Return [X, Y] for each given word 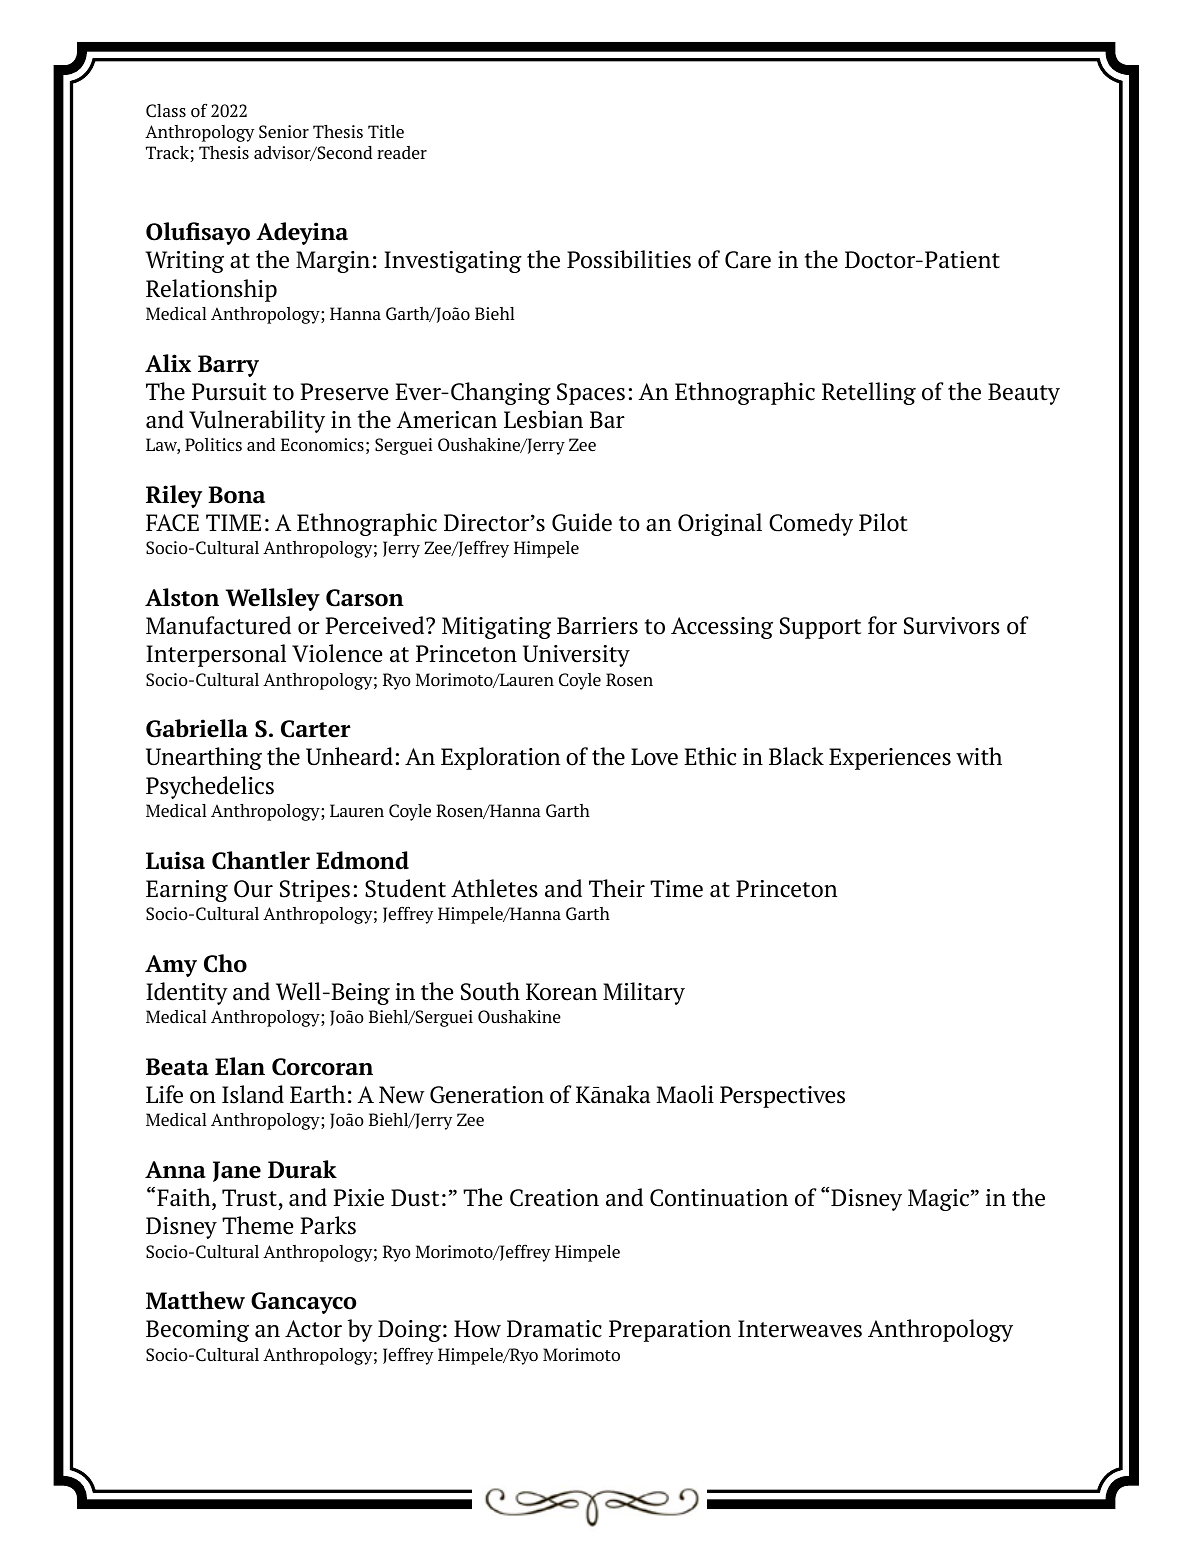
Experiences [890, 759]
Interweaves [800, 1329]
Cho [225, 963]
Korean [561, 992]
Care [748, 260]
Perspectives [782, 1097]
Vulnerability [257, 421]
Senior [284, 132]
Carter [316, 729]
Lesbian [543, 419]
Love [654, 757]
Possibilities [629, 259]
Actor [313, 1329]
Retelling [869, 393]
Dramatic [554, 1329]
